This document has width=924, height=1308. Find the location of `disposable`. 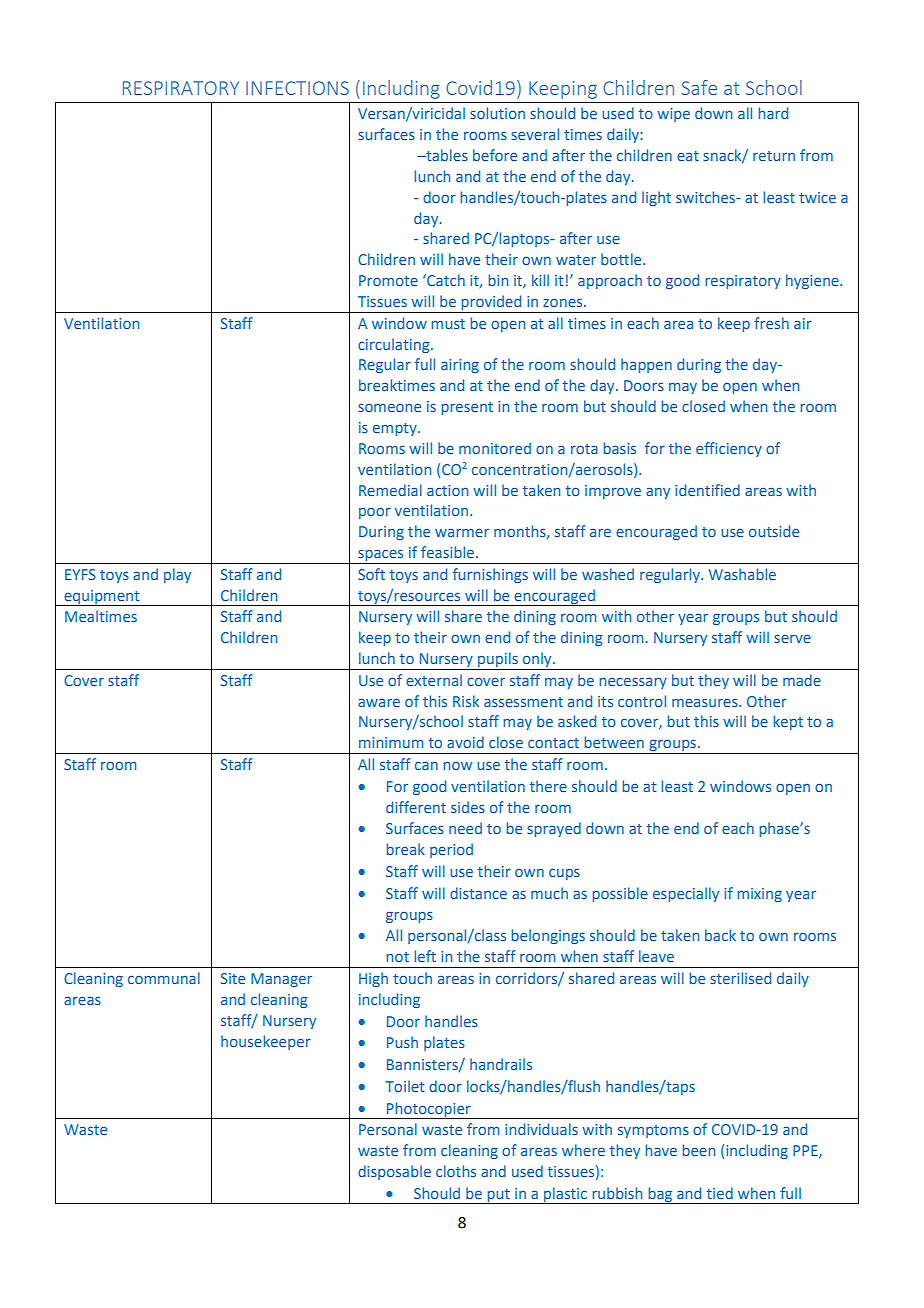

disposable is located at coordinates (394, 1172).
